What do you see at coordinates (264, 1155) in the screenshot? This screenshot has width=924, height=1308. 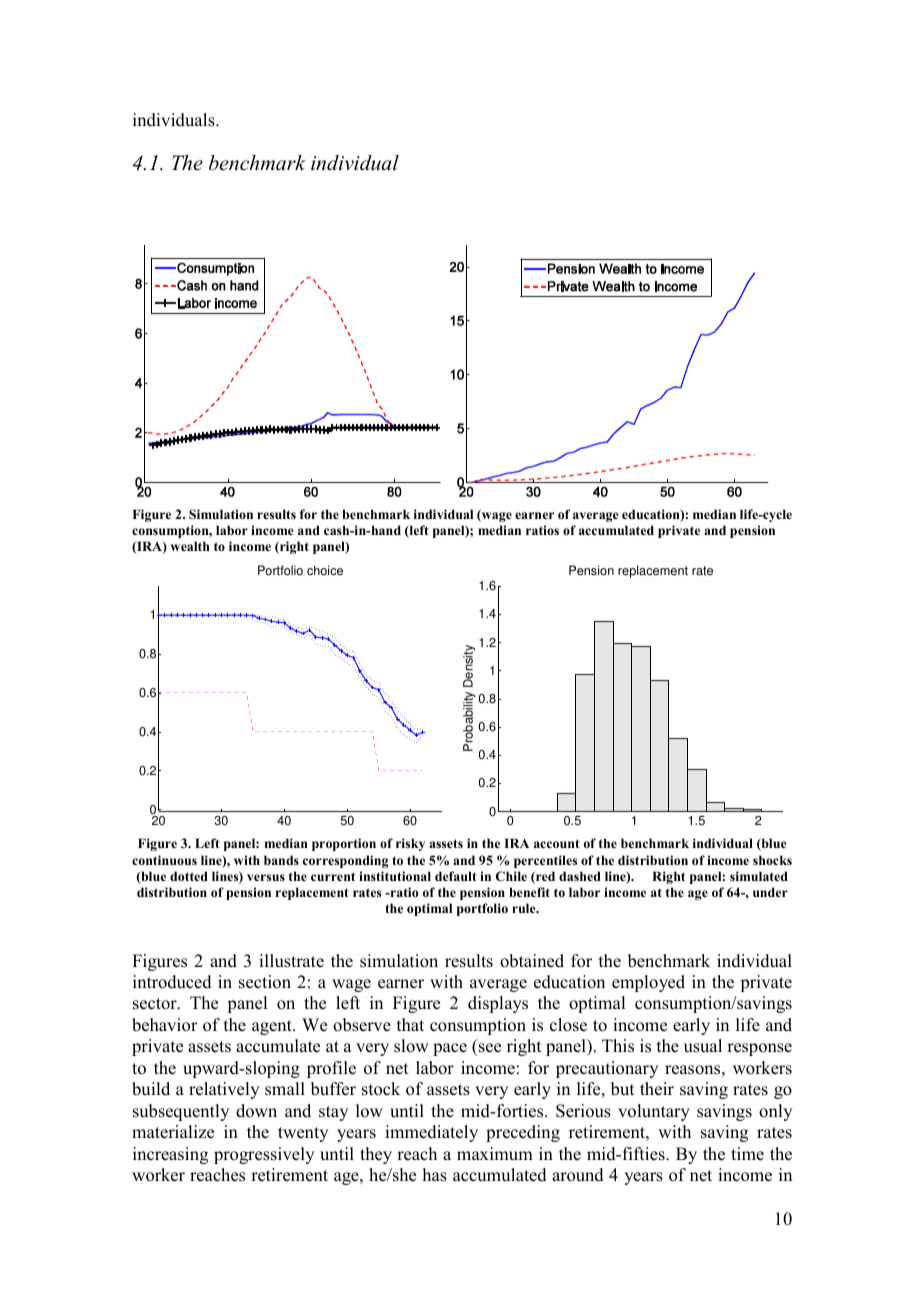 I see `progressively` at bounding box center [264, 1155].
